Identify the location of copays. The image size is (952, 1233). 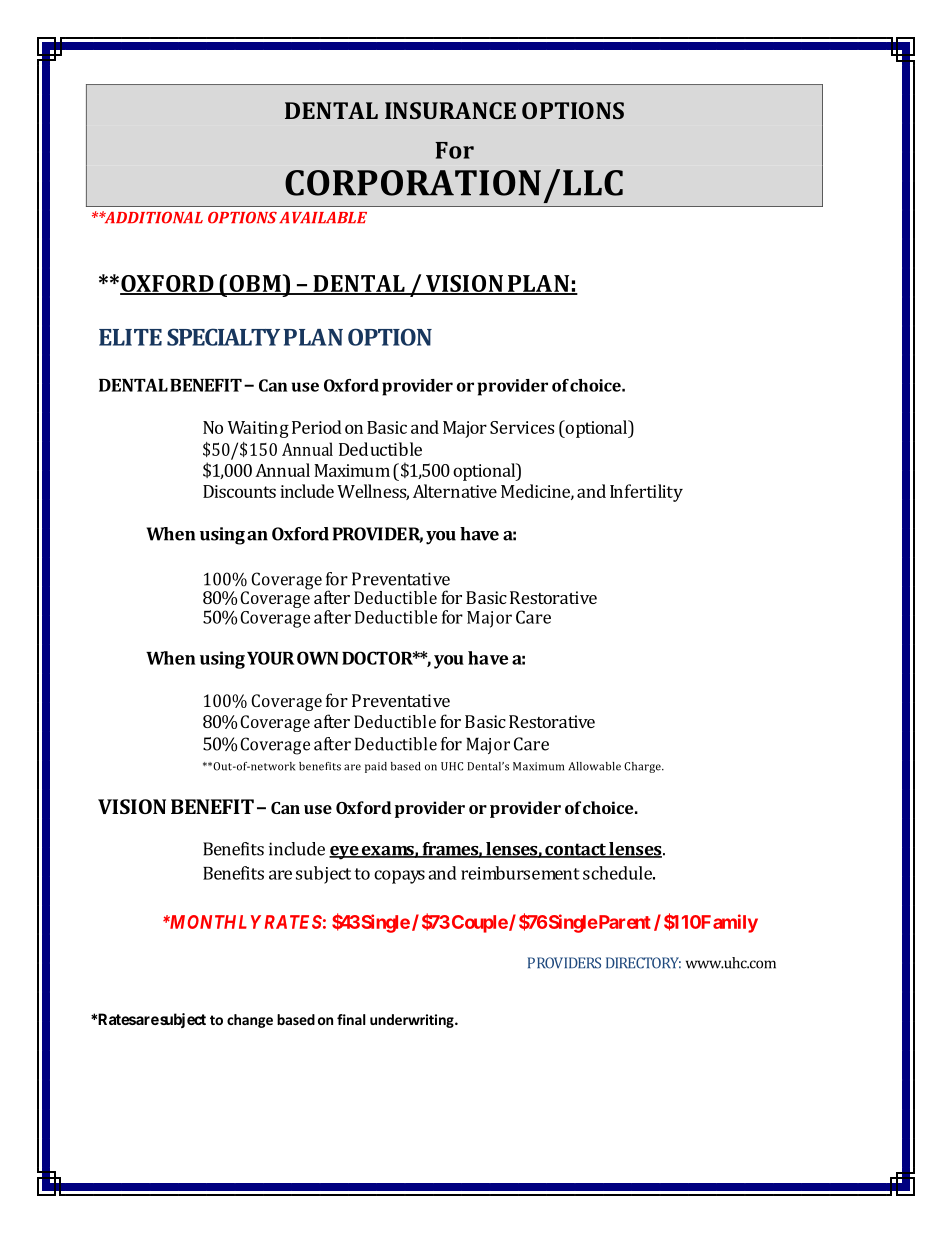
(399, 877).
